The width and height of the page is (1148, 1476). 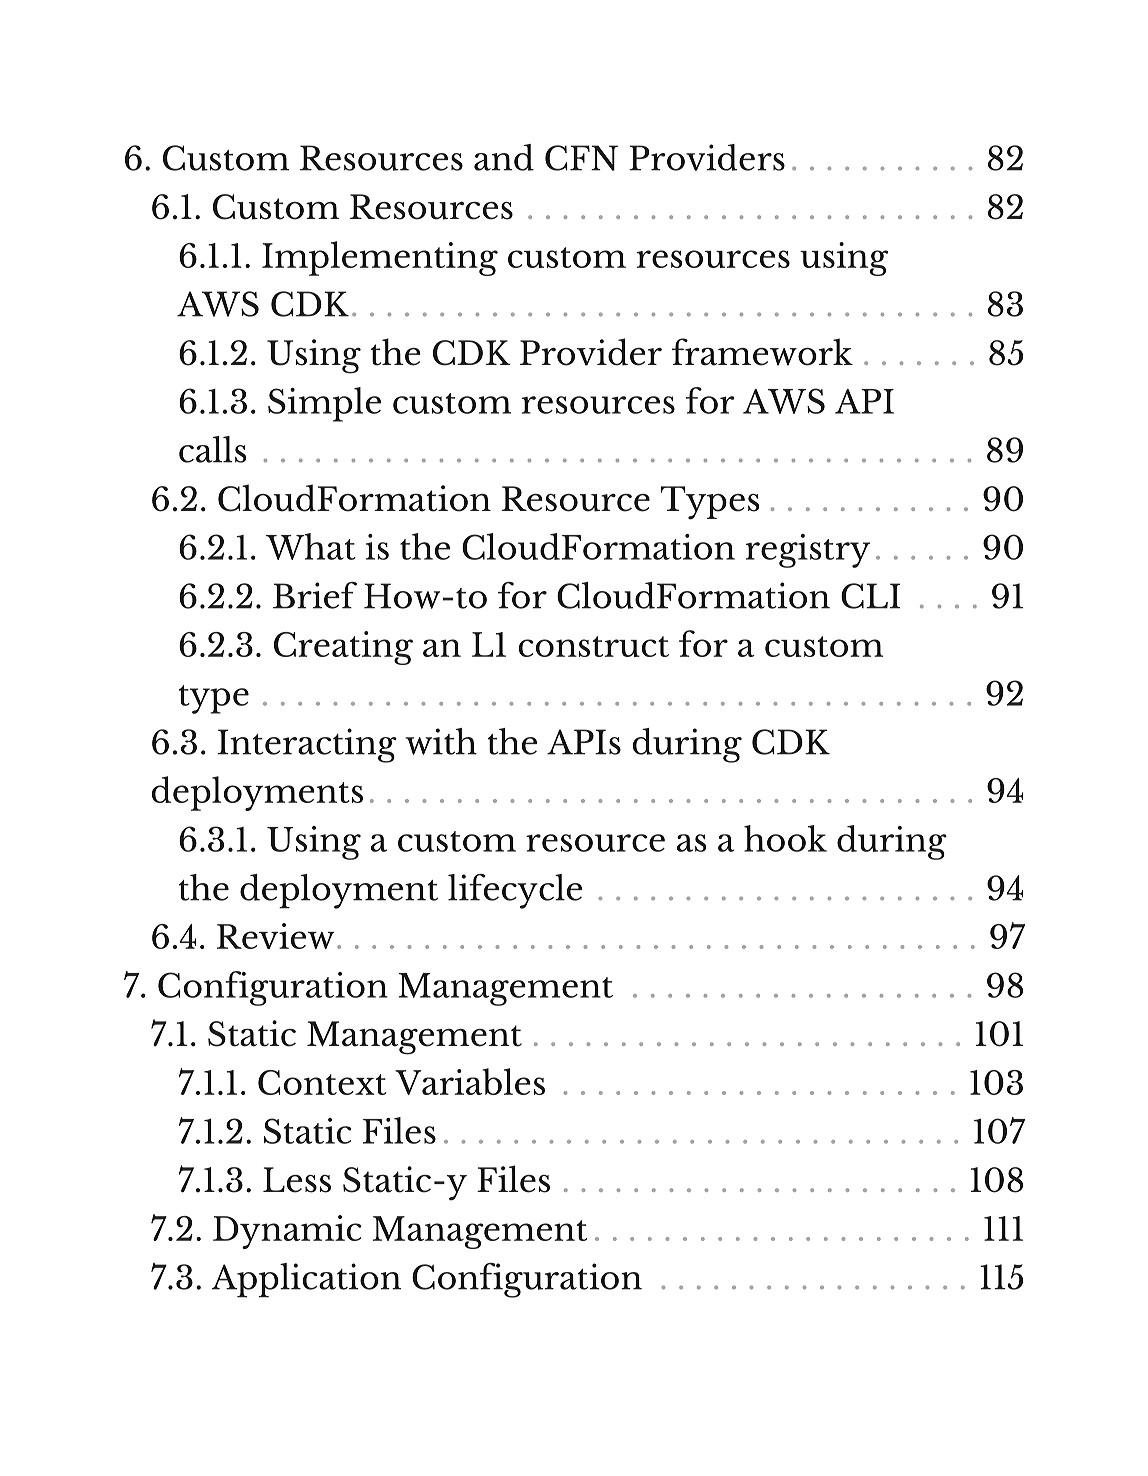 What do you see at coordinates (594, 646) in the page?
I see `construct` at bounding box center [594, 646].
